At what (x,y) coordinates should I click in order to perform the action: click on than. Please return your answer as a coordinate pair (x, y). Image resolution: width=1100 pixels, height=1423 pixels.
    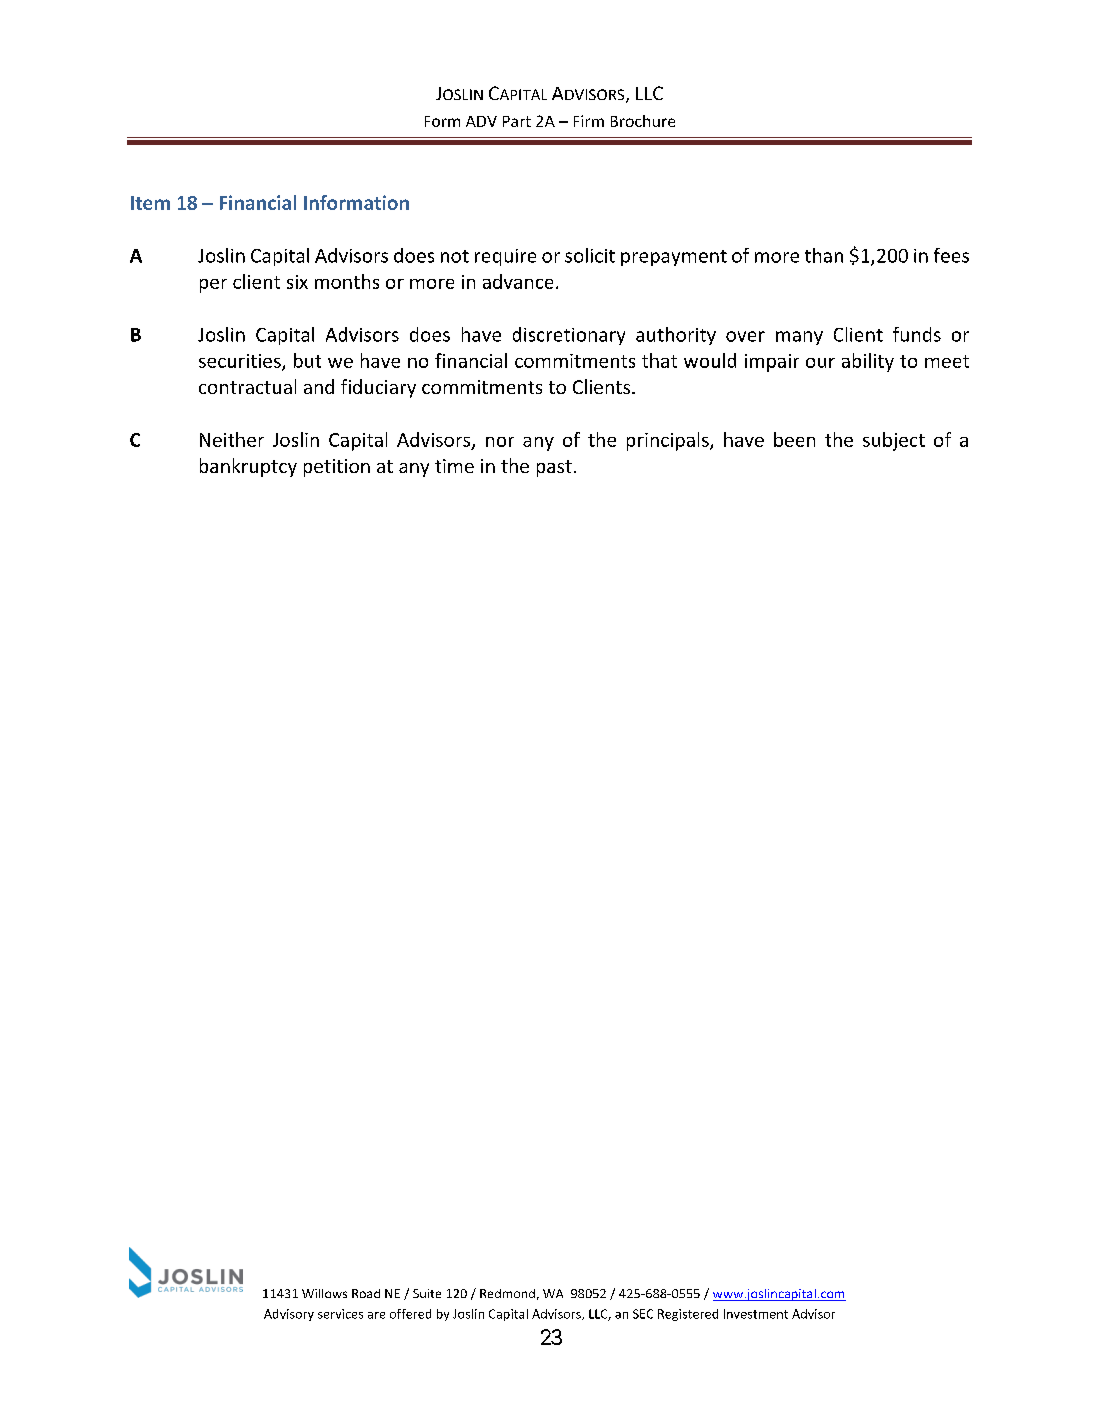
    Looking at the image, I should click on (824, 255).
